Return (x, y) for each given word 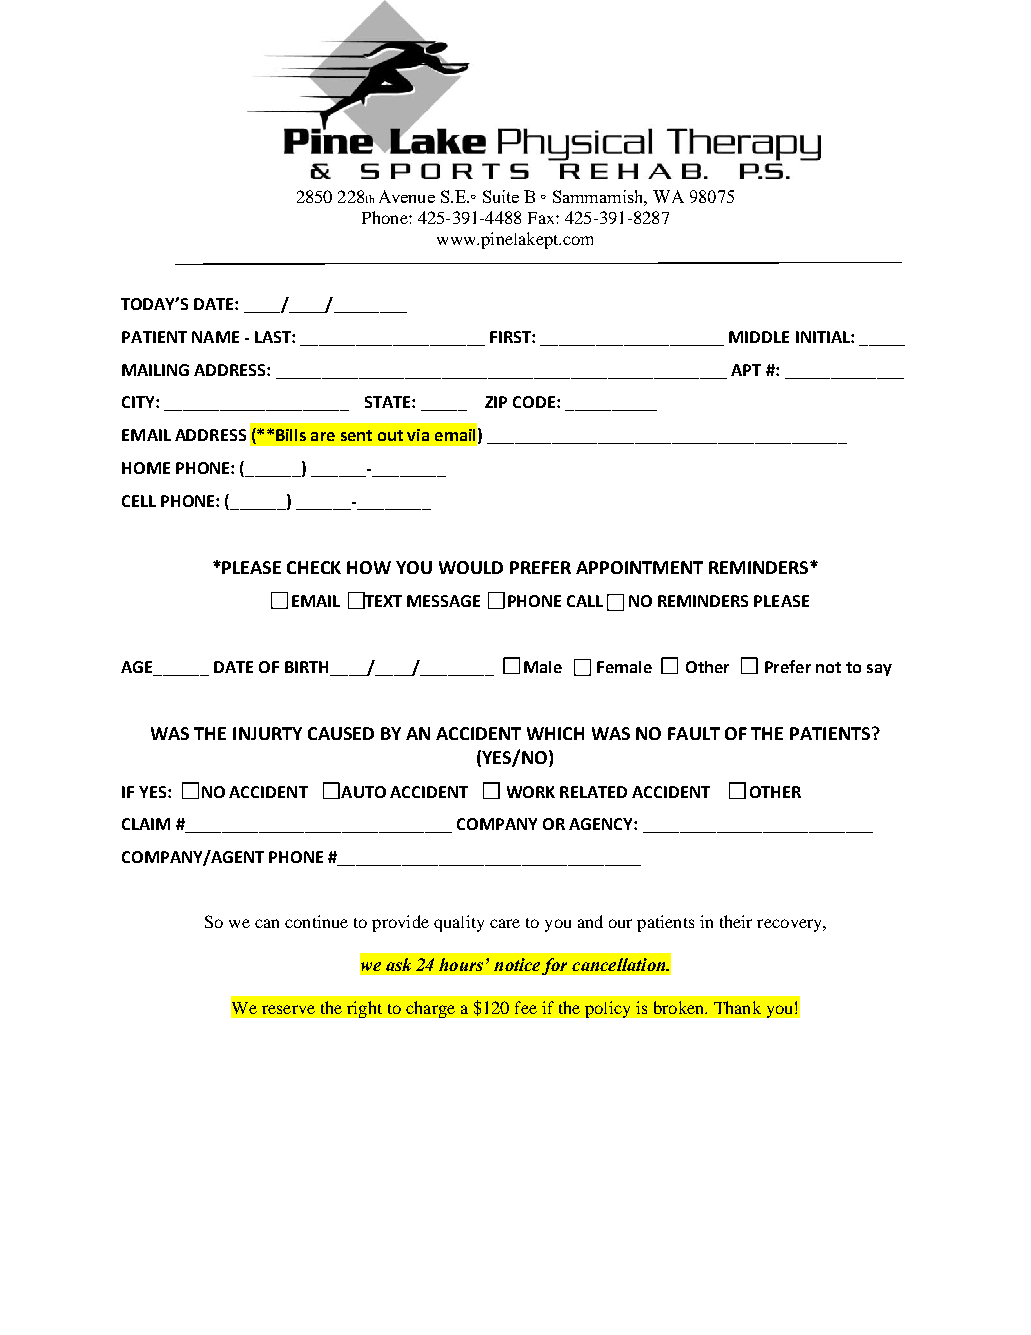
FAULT (694, 733)
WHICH (555, 733)
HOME (146, 468)
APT (746, 370)
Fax (542, 218)
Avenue (407, 196)
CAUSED (341, 733)
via (418, 435)
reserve (288, 1009)
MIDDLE (759, 337)
